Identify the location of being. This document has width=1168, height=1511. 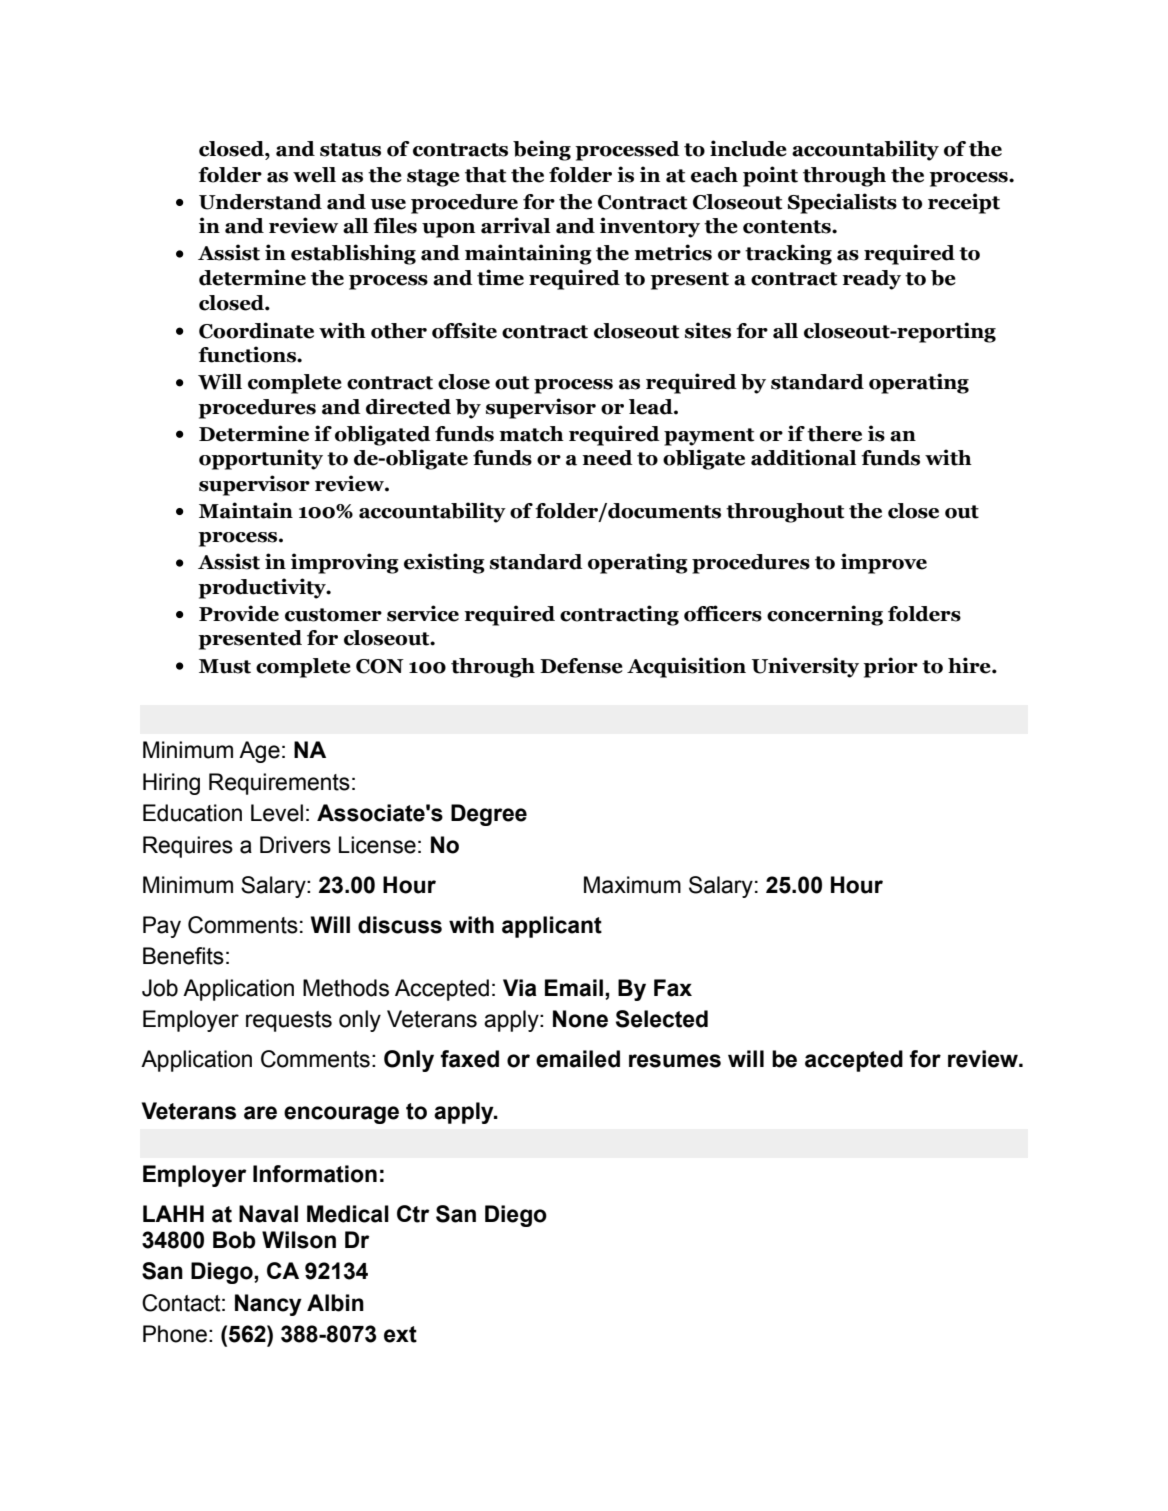
(542, 150).
